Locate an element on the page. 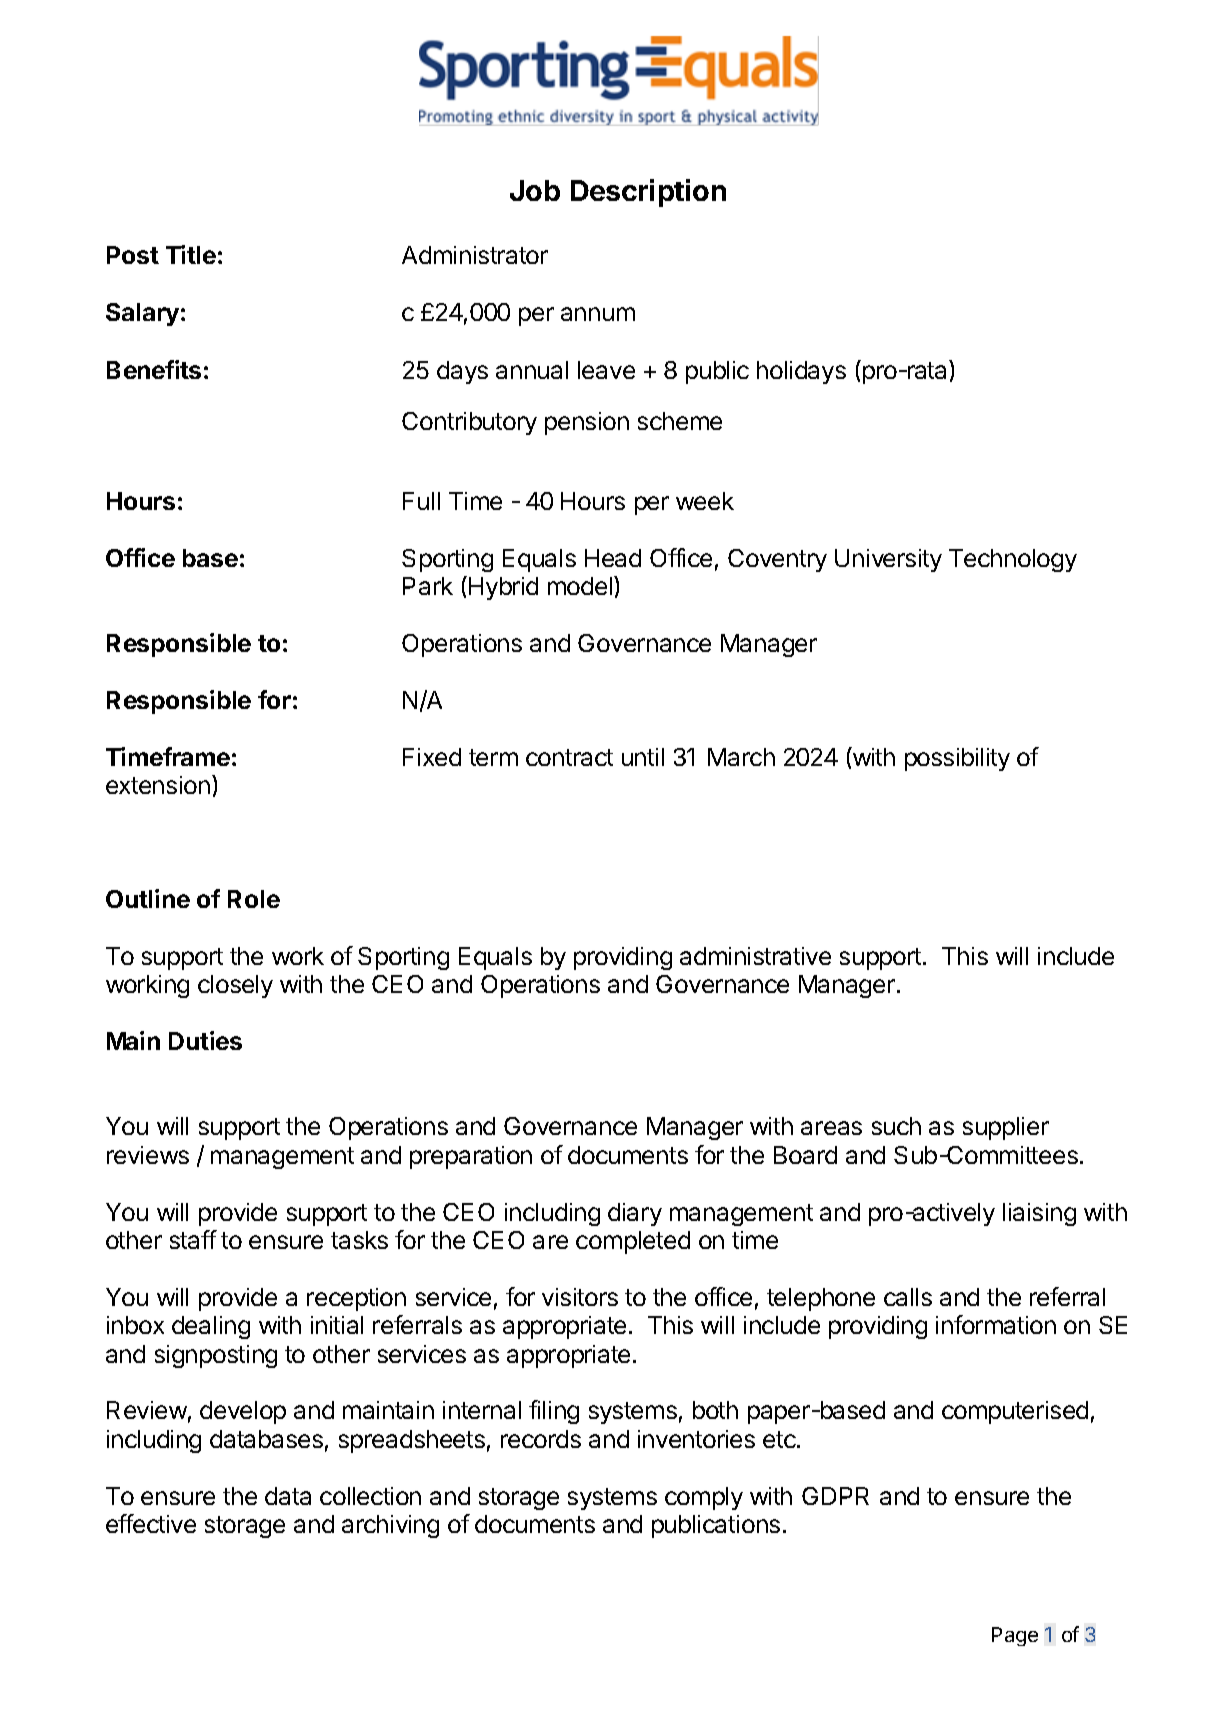 This page has height=1734, width=1226. effective is located at coordinates (151, 1523).
